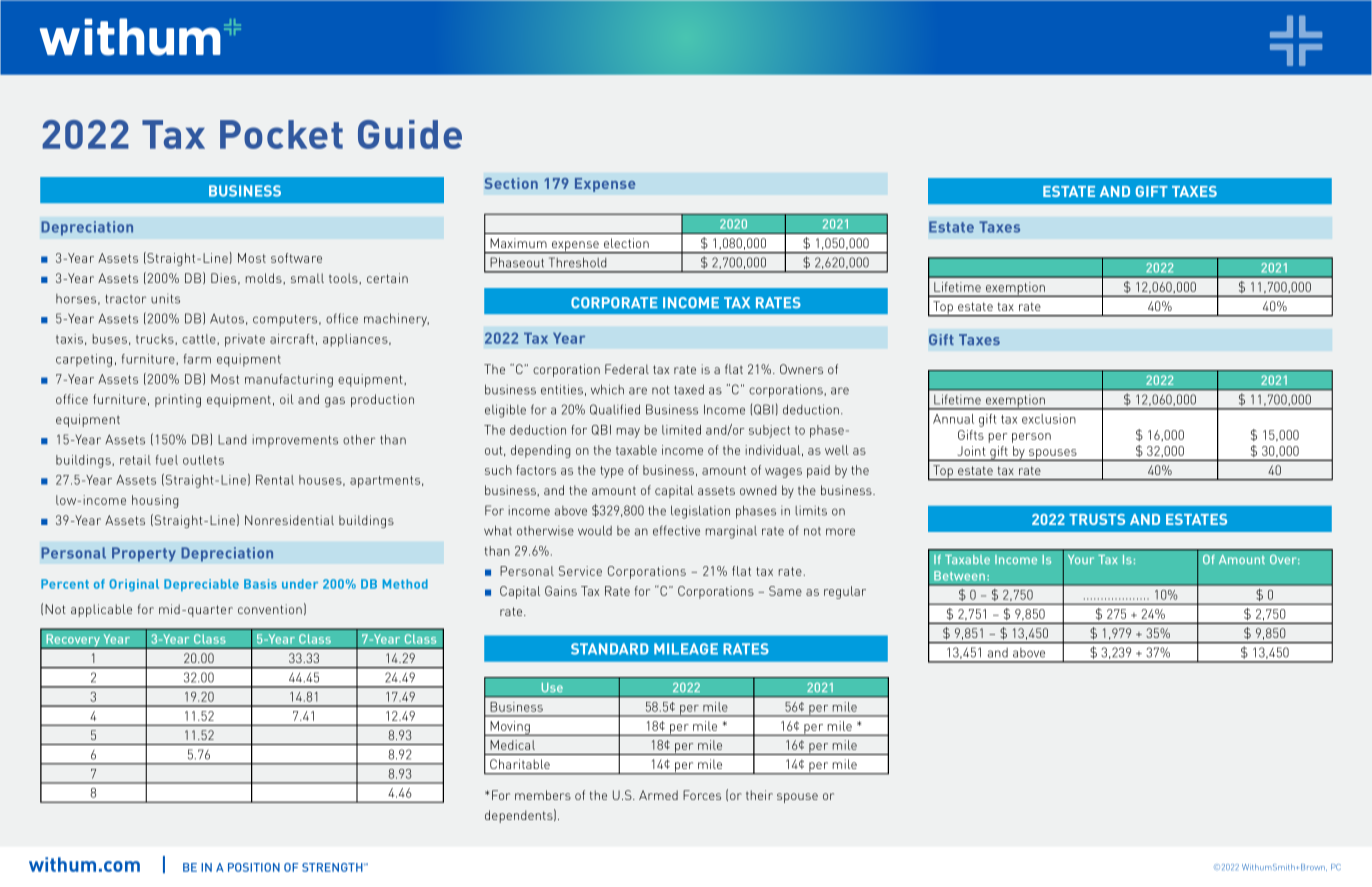 The width and height of the image is (1372, 887). I want to click on Section, so click(511, 183).
